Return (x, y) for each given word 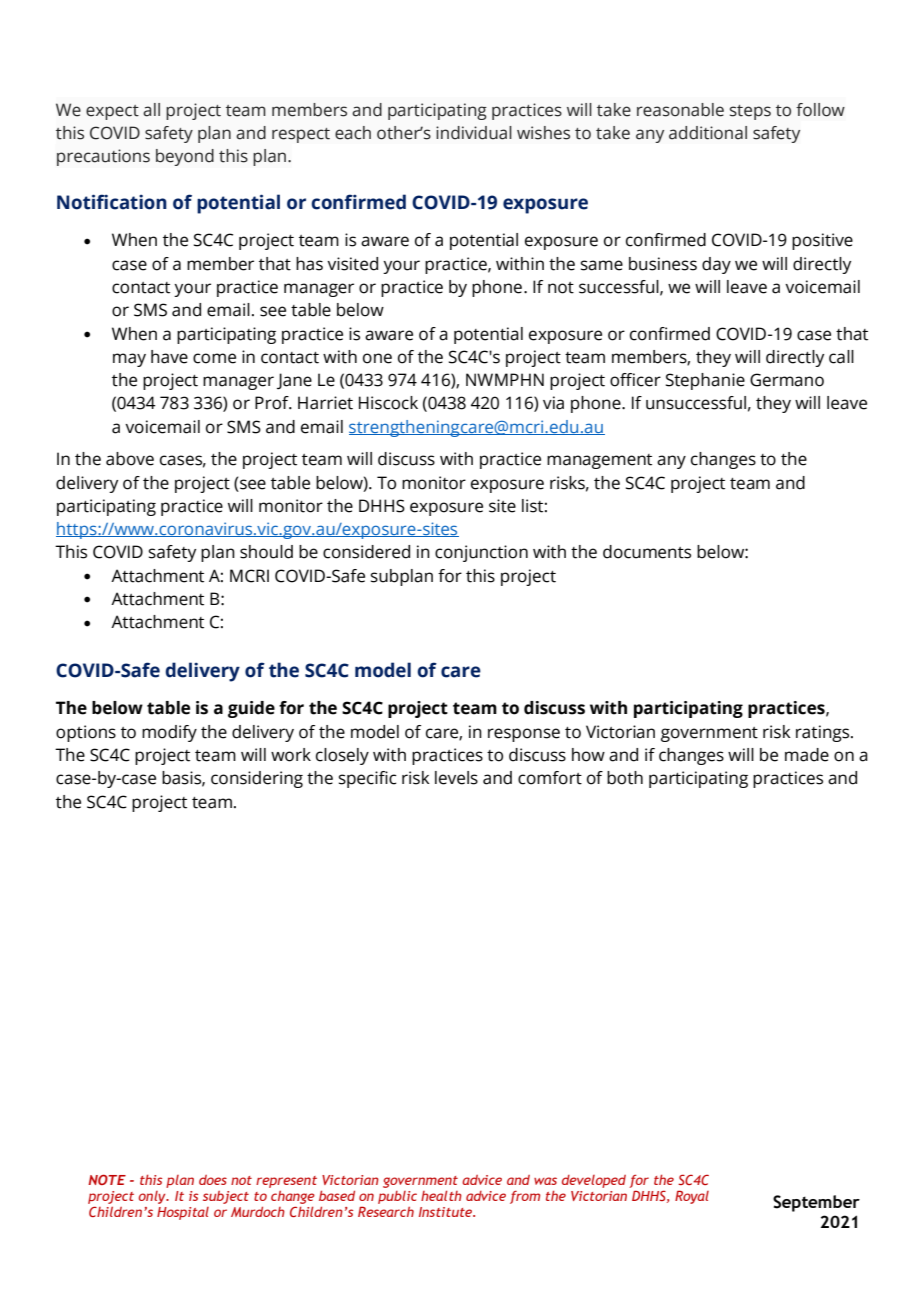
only (153, 1197)
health (441, 1195)
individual (474, 133)
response (524, 735)
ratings (824, 733)
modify (169, 733)
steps (750, 112)
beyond (185, 157)
